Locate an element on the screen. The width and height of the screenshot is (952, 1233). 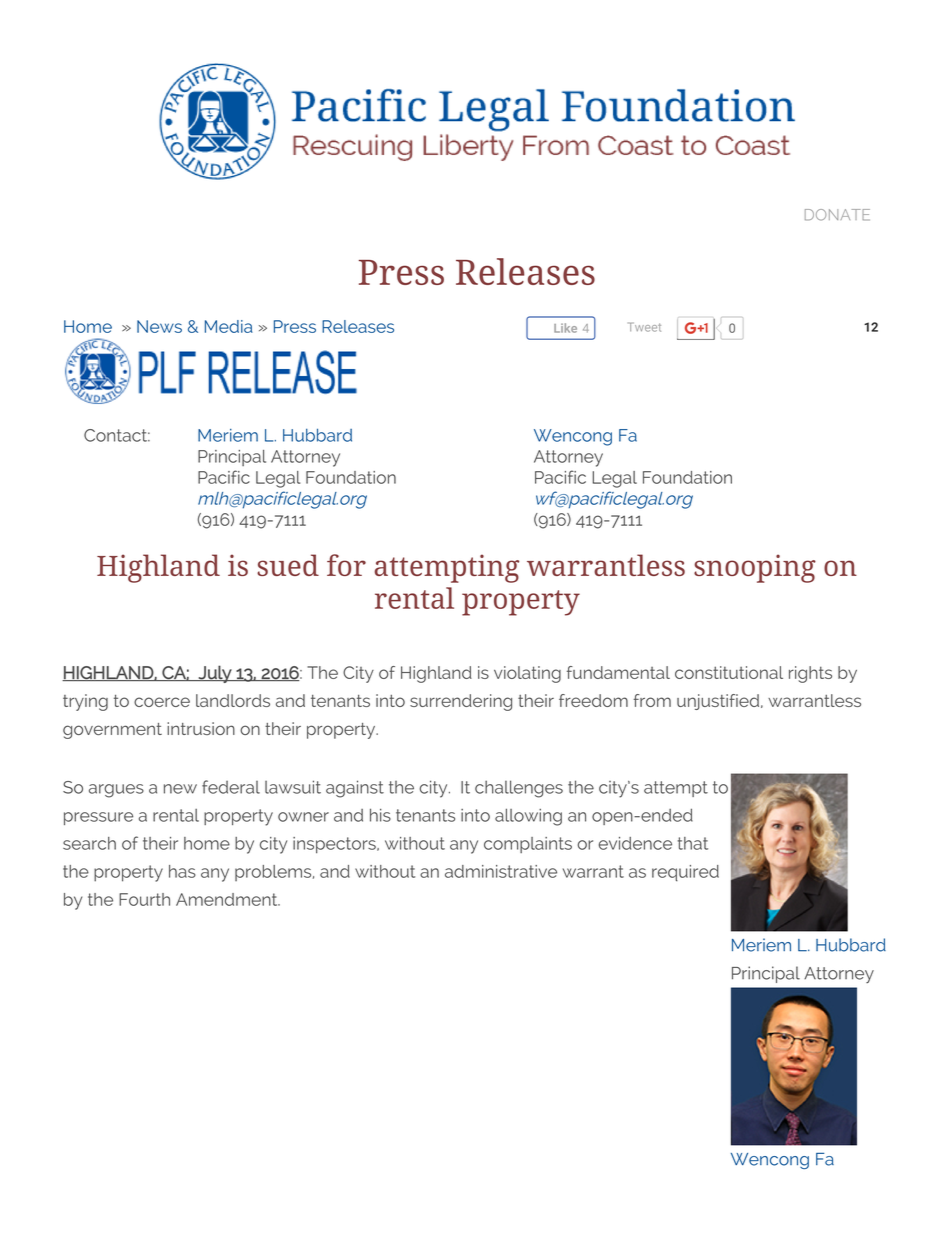
for is located at coordinates (346, 565).
